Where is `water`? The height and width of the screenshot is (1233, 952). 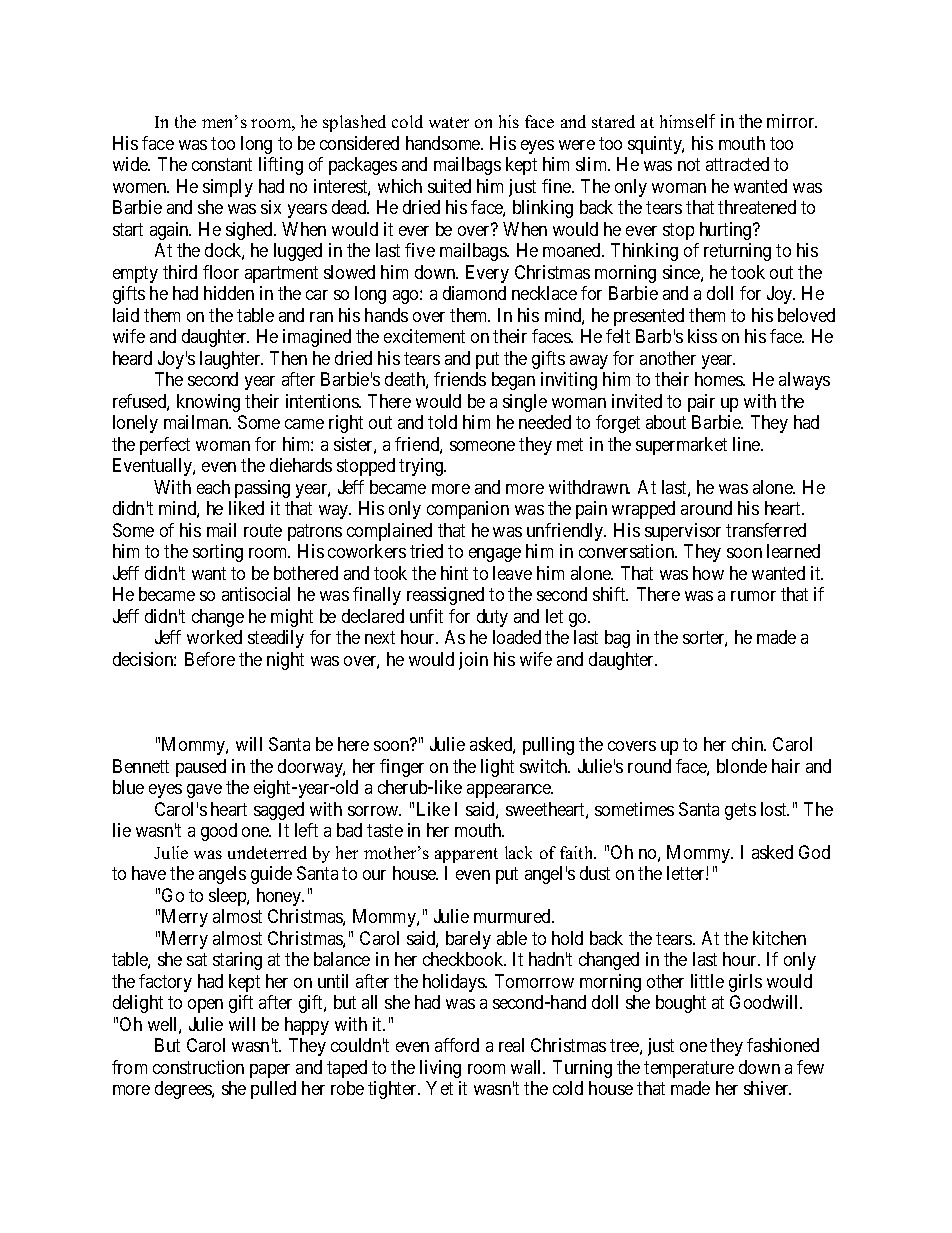 water is located at coordinates (449, 122).
